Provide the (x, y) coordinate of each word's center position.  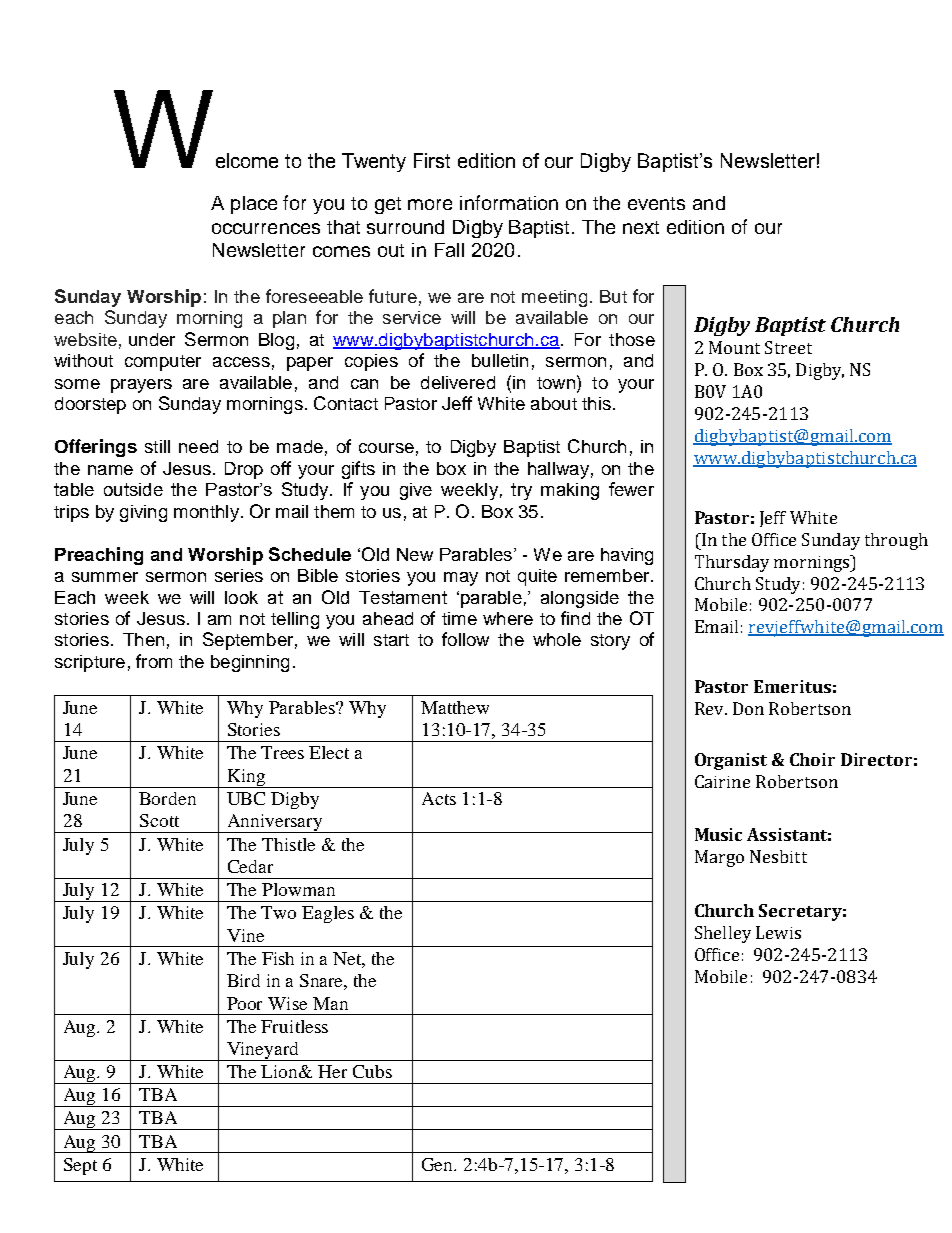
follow (465, 639)
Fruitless (294, 1026)
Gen (439, 1164)
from (154, 661)
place (254, 205)
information (509, 202)
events (656, 203)
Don (748, 708)
